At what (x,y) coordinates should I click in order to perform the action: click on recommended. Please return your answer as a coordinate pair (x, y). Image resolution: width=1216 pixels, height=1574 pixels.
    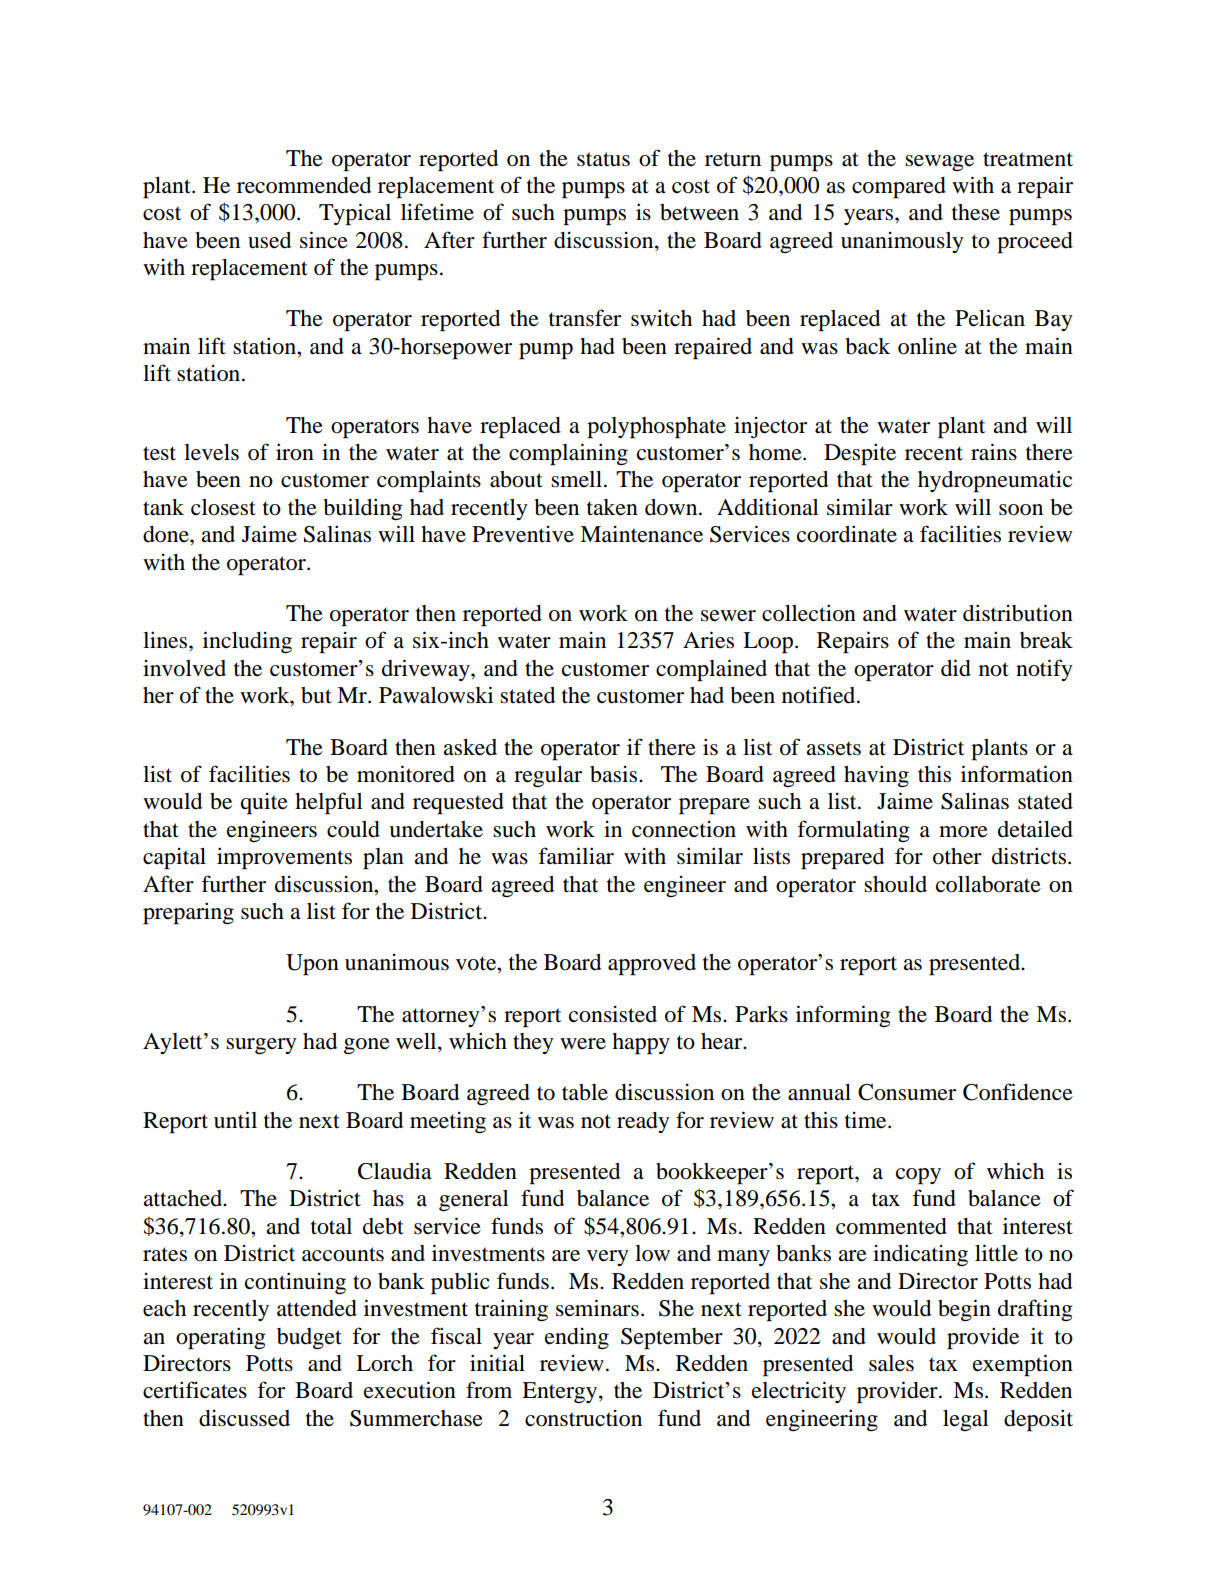
    Looking at the image, I should click on (304, 185).
